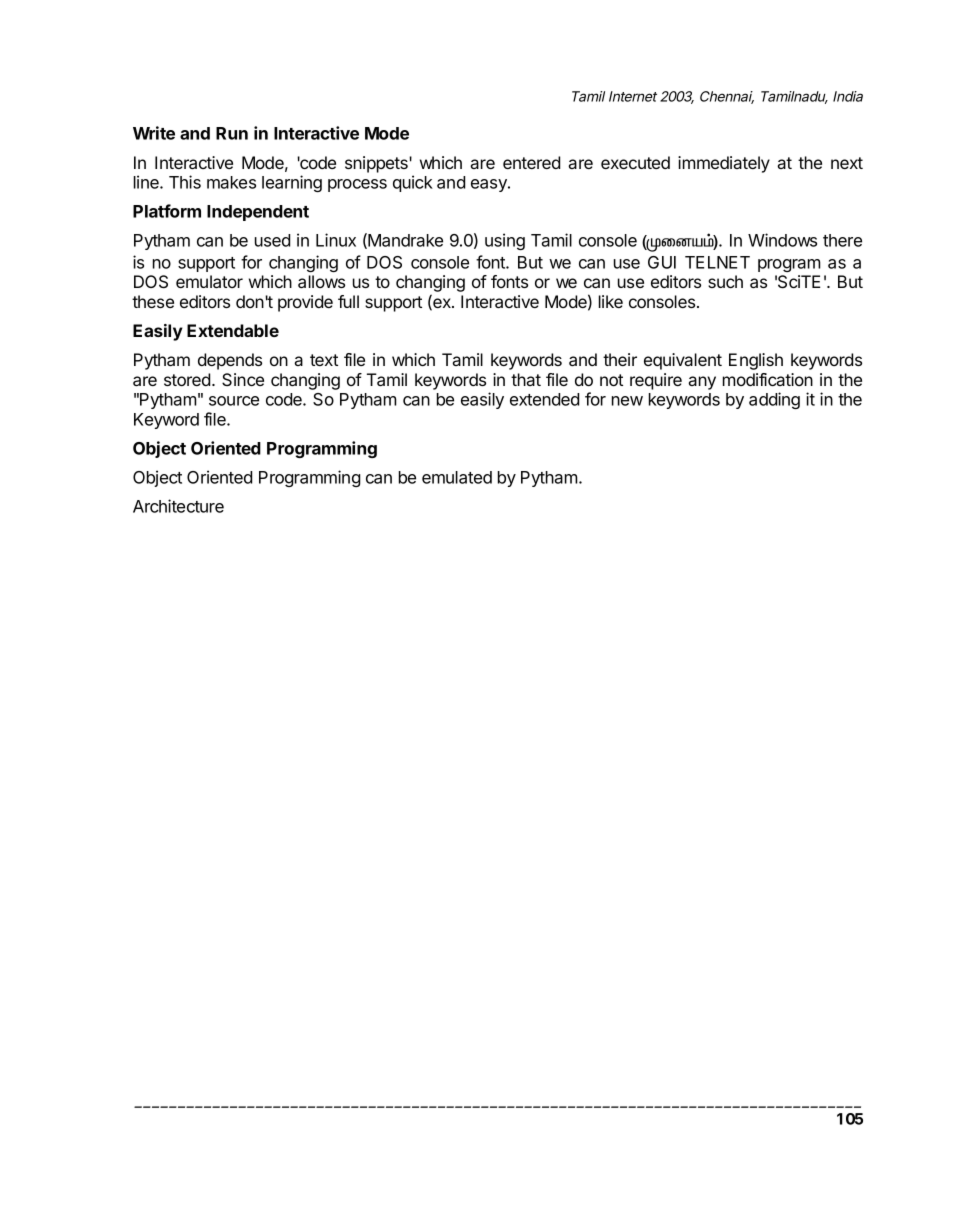 Image resolution: width=963 pixels, height=1232 pixels. What do you see at coordinates (505, 241) in the screenshot?
I see `using` at bounding box center [505, 241].
